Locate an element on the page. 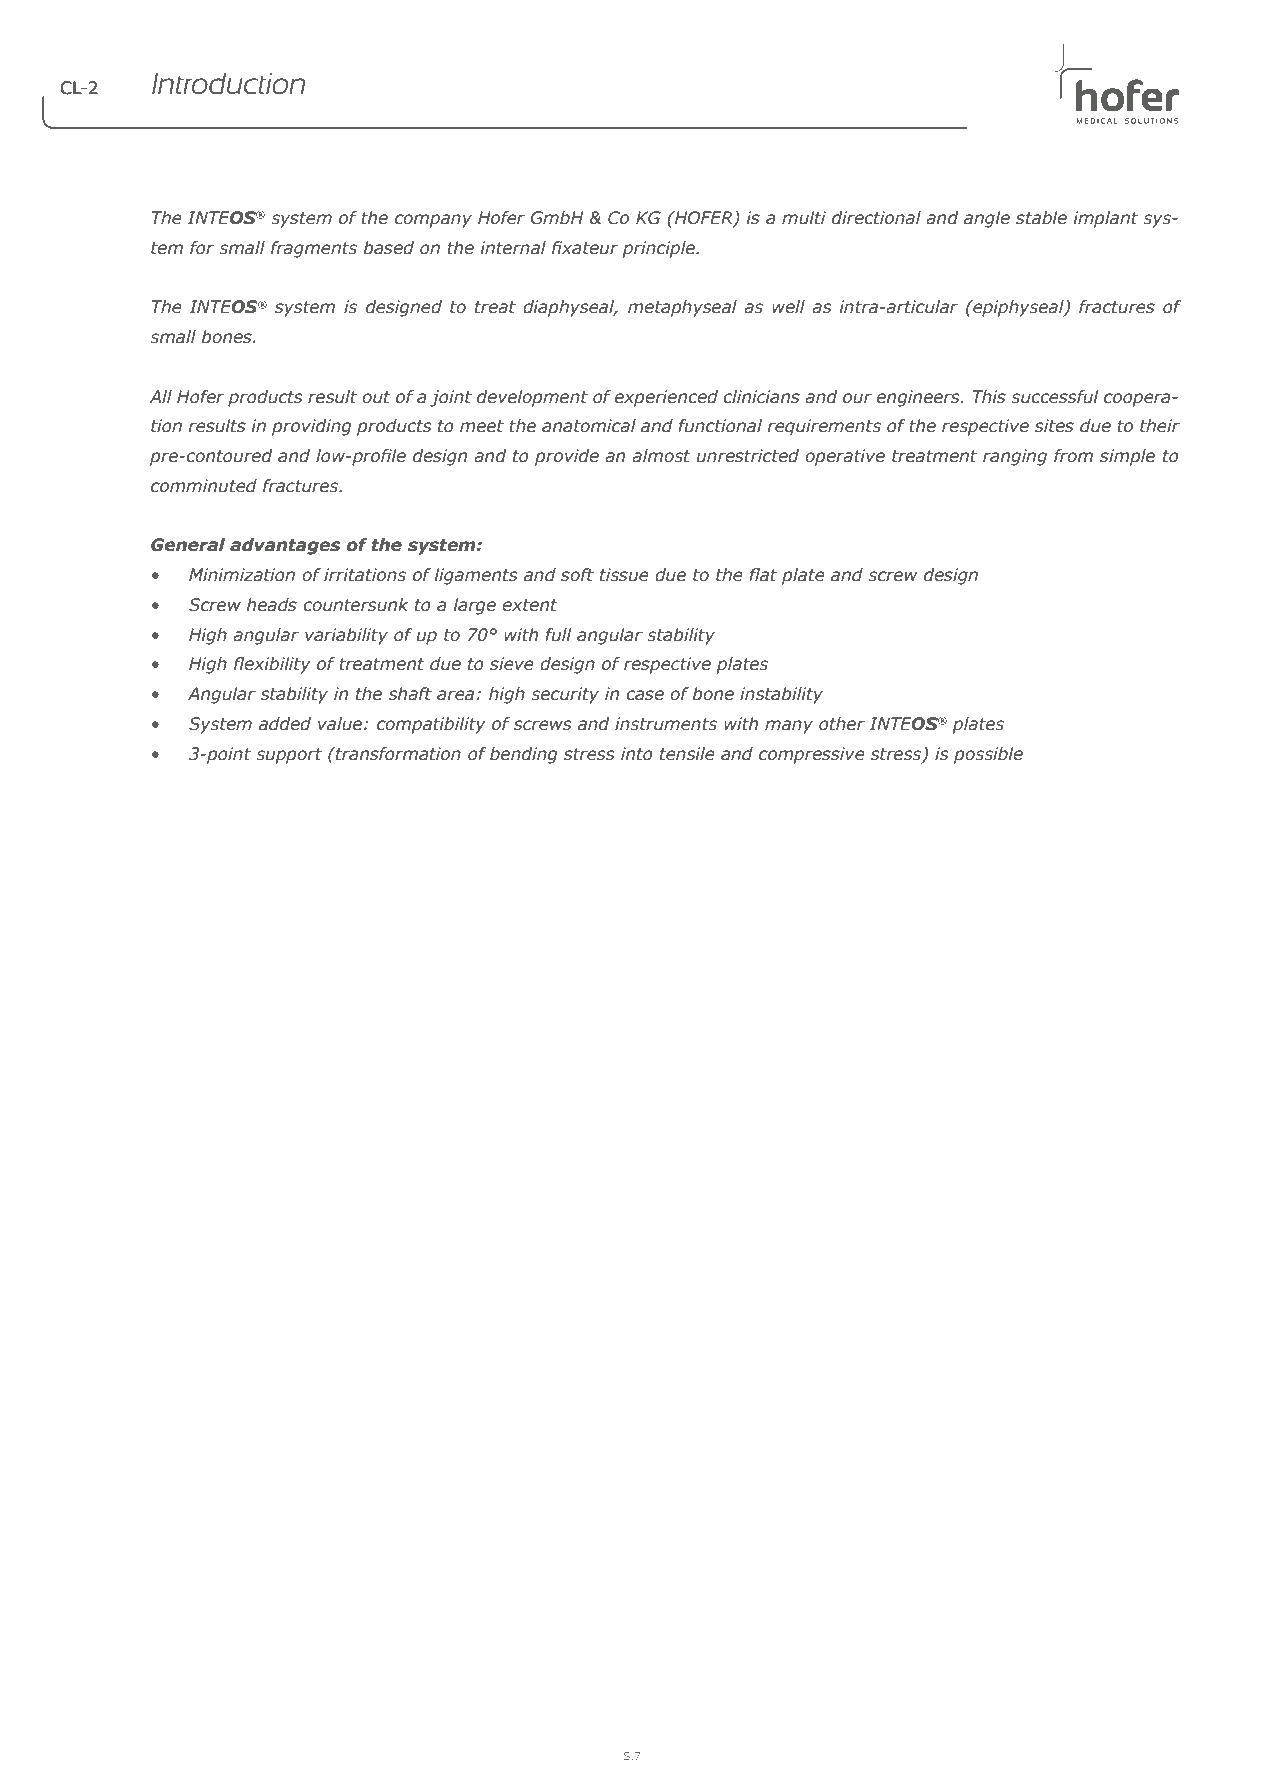 The width and height of the document is (1265, 1790). almost is located at coordinates (661, 456).
